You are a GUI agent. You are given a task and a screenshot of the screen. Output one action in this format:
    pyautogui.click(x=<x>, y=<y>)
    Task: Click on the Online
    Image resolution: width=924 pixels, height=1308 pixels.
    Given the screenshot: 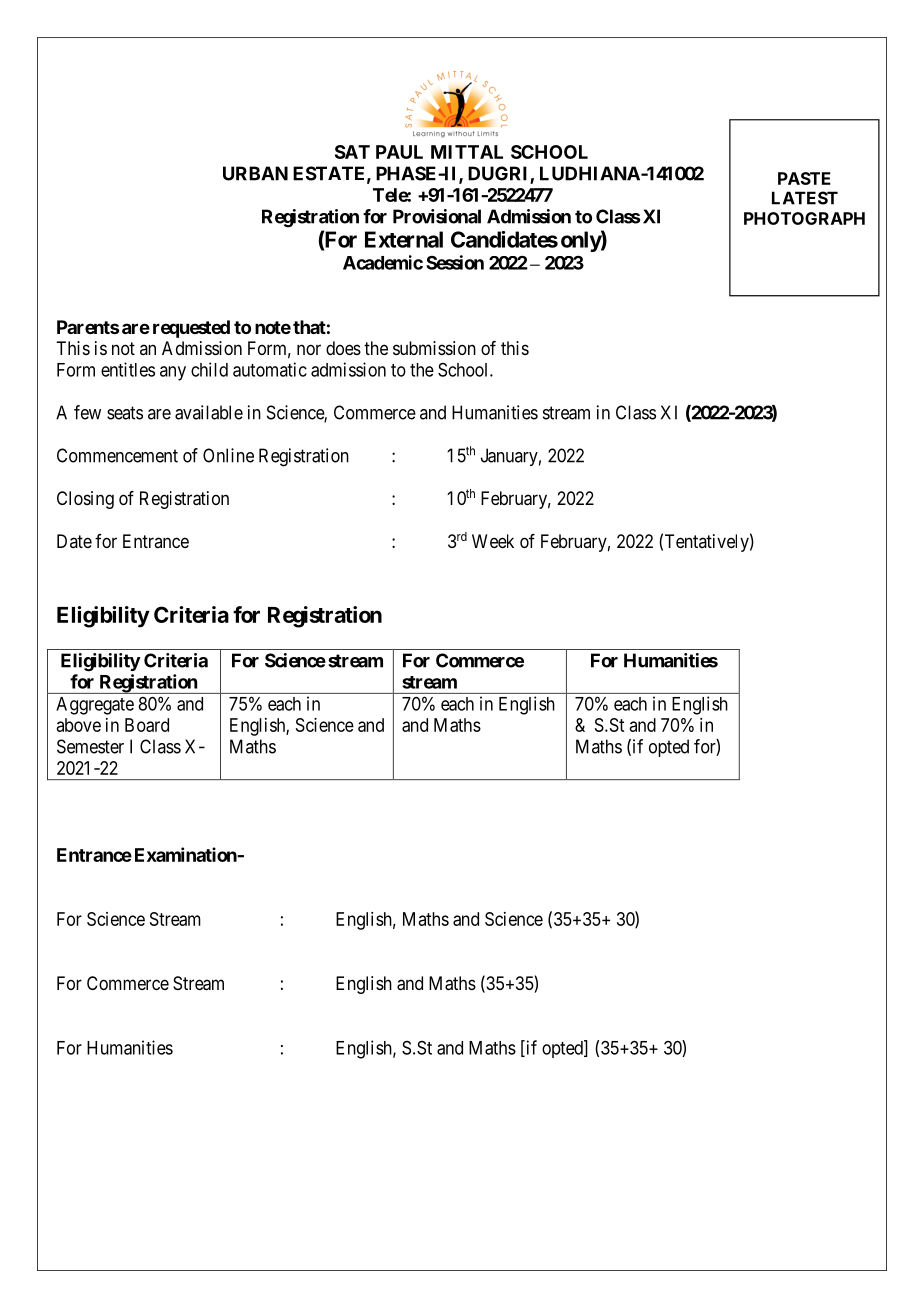 What is the action you would take?
    pyautogui.click(x=228, y=455)
